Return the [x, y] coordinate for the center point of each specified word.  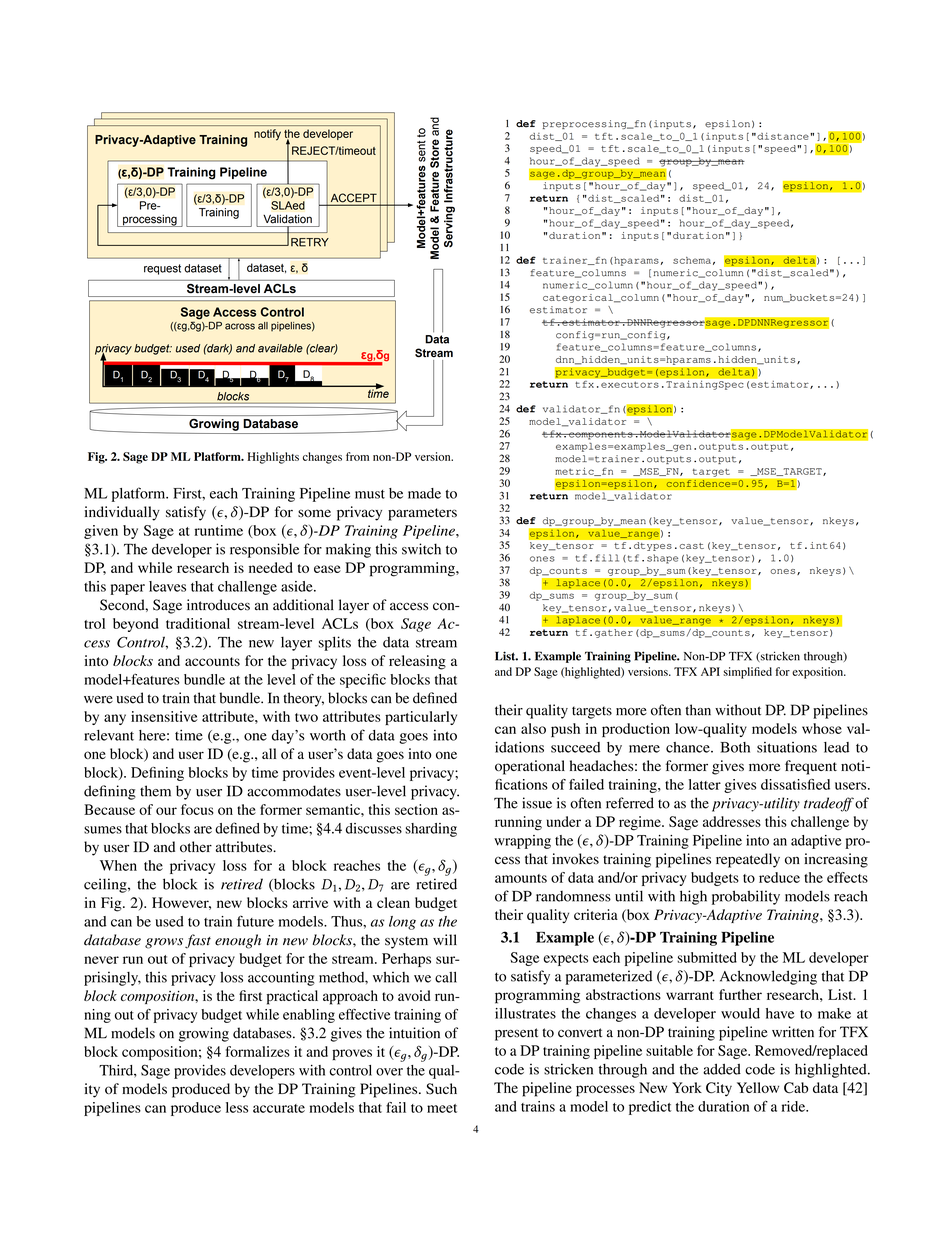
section [416, 809]
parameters [422, 514]
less [237, 1107]
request [162, 269]
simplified [747, 673]
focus [197, 809]
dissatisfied [795, 784]
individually [122, 513]
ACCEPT [354, 199]
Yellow [758, 1087]
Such [441, 1089]
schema [692, 260]
